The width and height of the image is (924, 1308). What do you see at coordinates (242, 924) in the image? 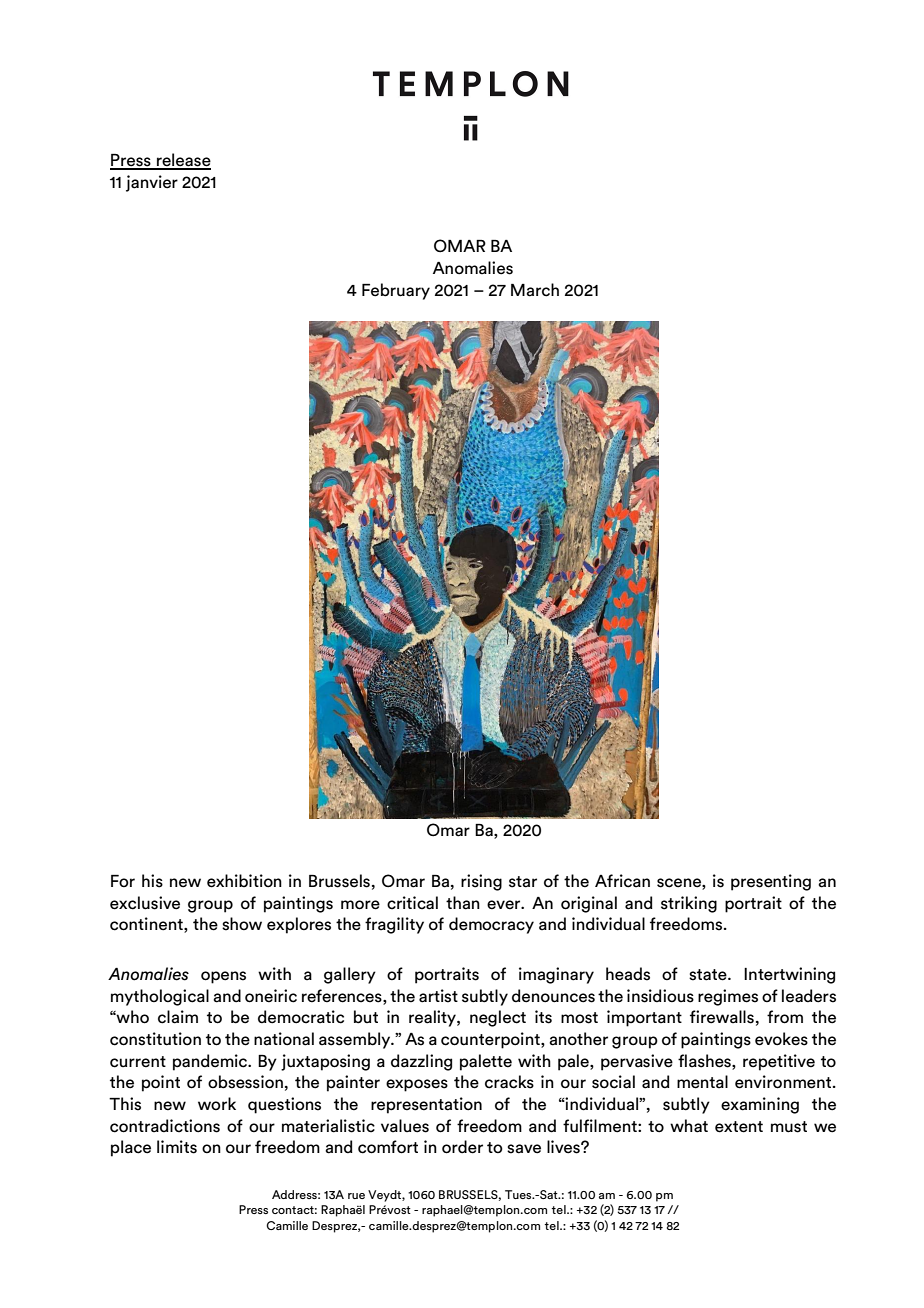
I see `show` at bounding box center [242, 924].
